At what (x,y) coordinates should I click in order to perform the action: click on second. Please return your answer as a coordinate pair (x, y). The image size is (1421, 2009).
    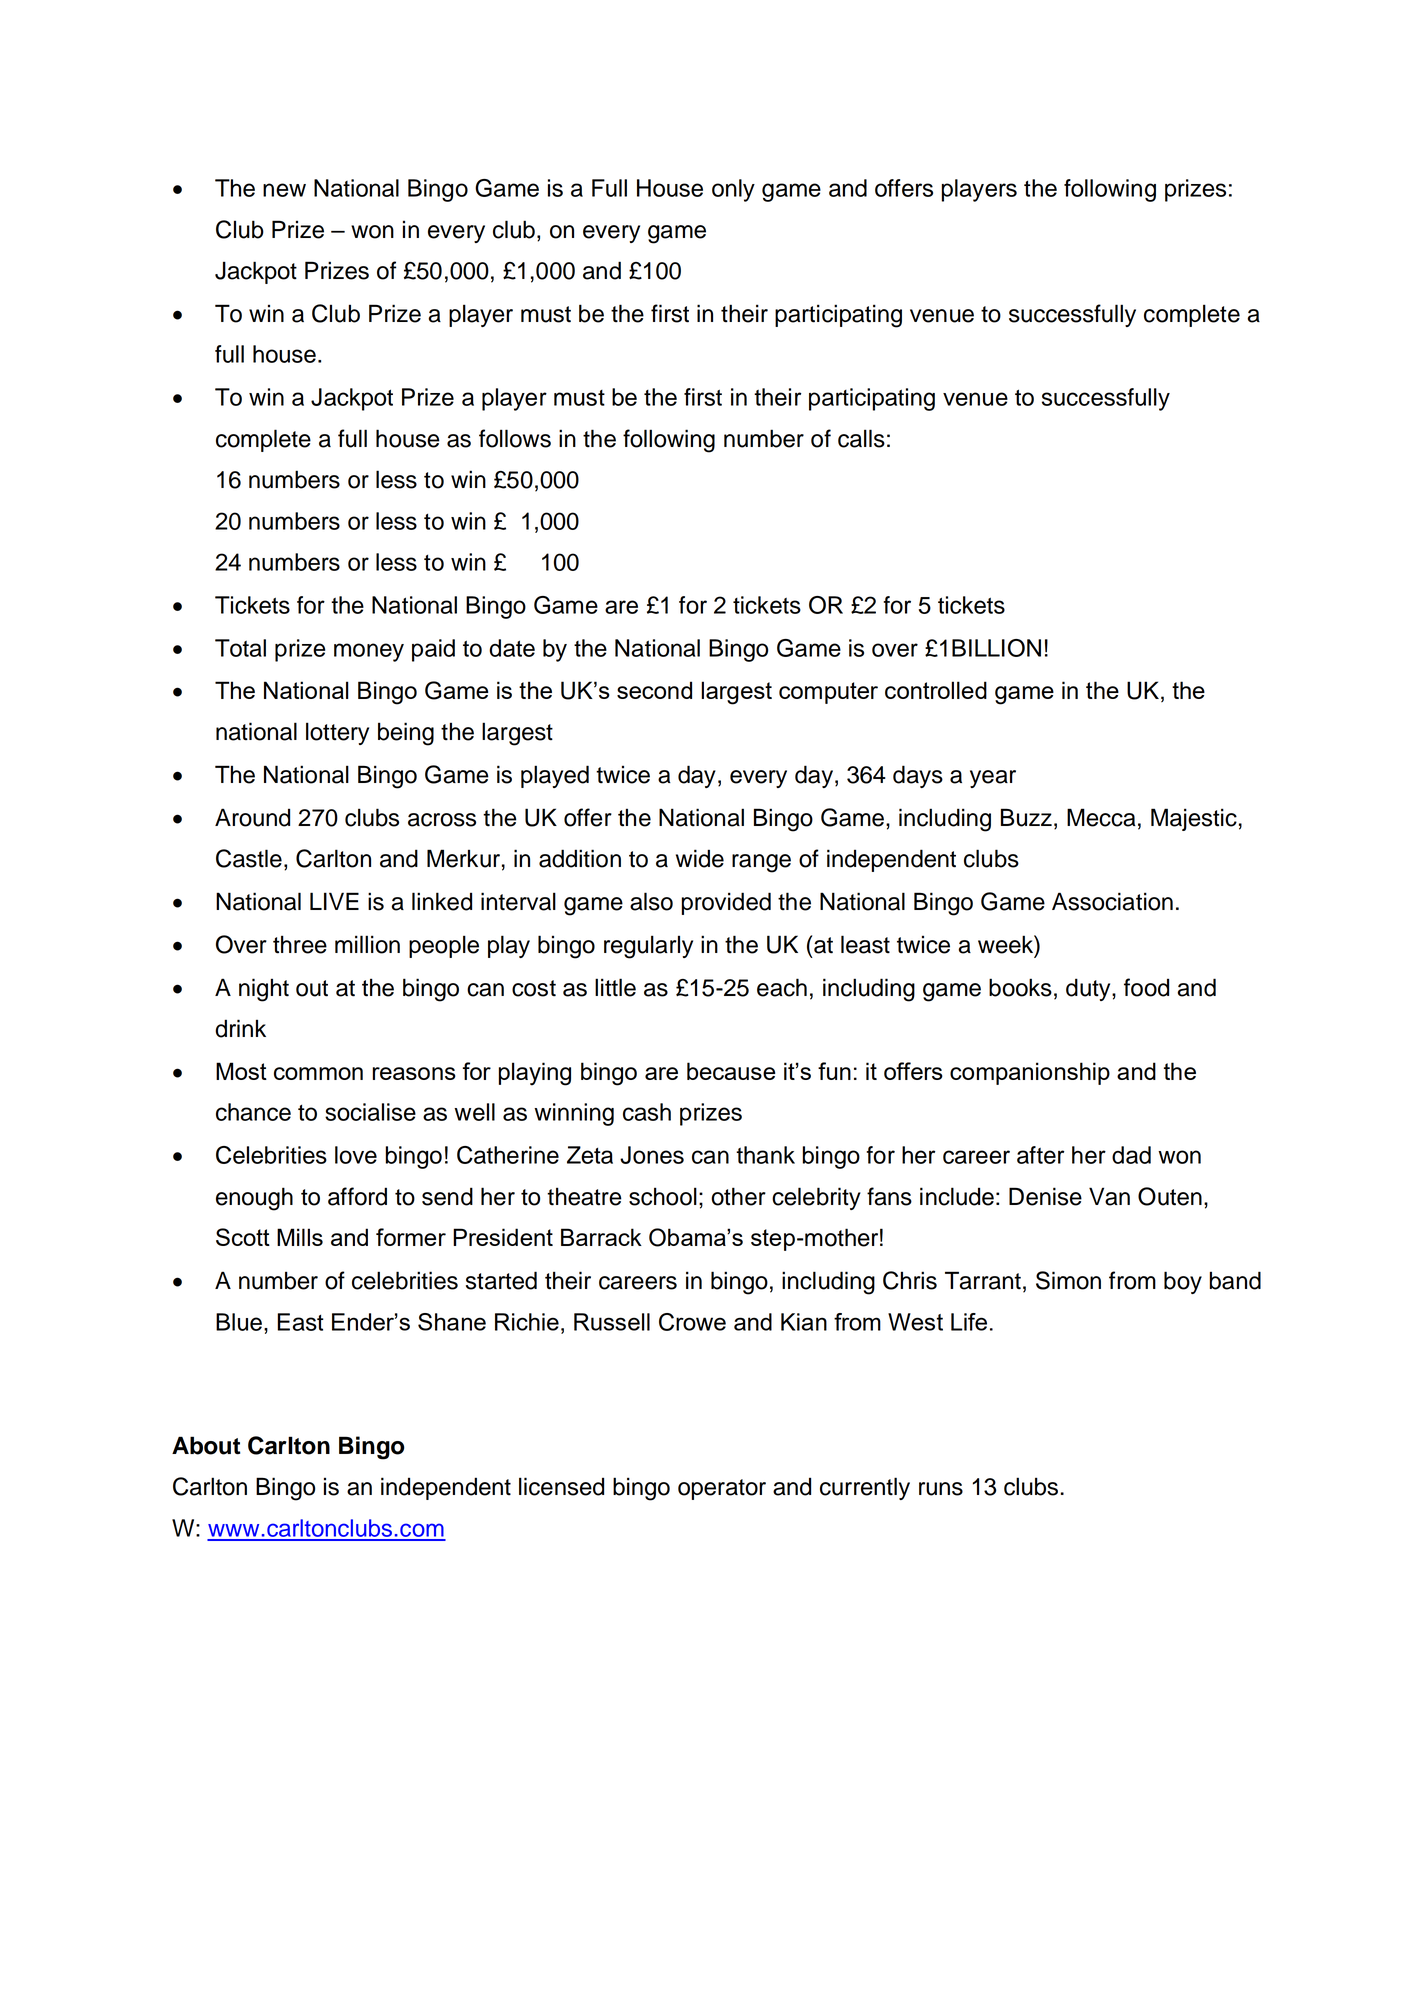
    Looking at the image, I should click on (654, 690).
